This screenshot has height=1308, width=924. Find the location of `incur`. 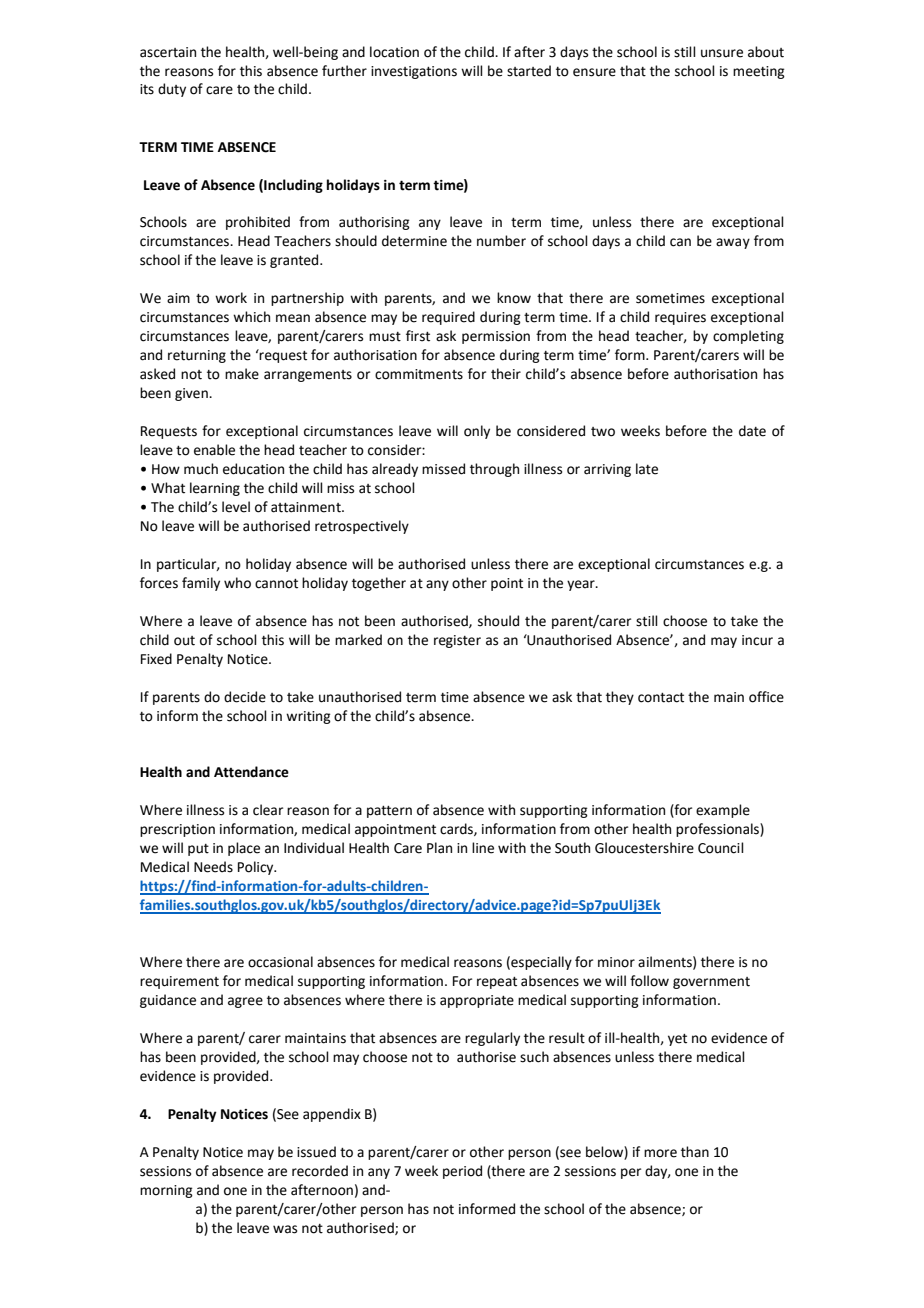

incur is located at coordinates (757, 640).
